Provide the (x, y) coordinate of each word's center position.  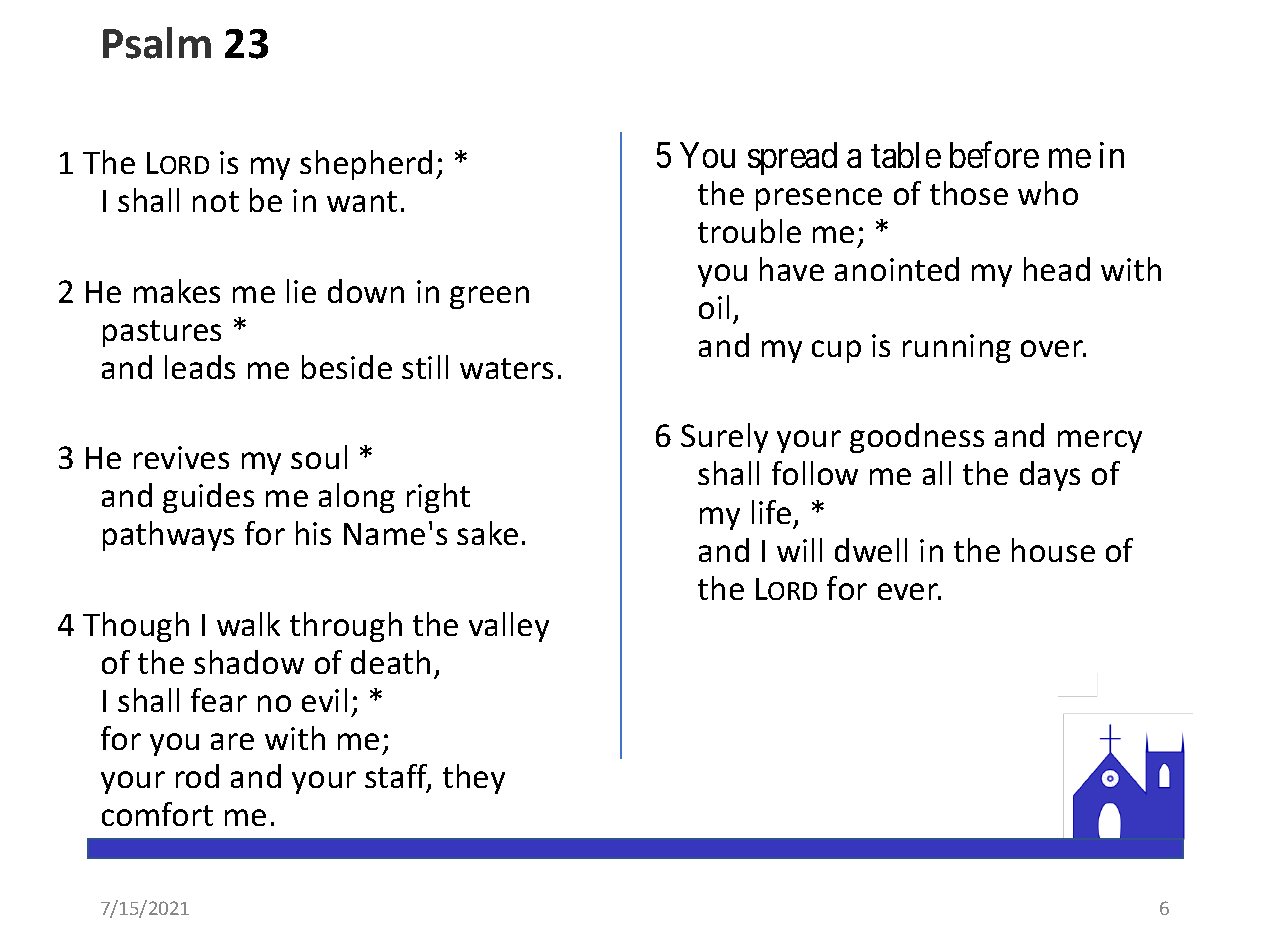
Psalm (157, 43)
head (1057, 269)
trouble (749, 231)
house (1053, 550)
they (474, 779)
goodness (917, 438)
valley (509, 627)
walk (248, 624)
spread (792, 158)
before (994, 155)
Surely (724, 438)
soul (319, 457)
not (216, 201)
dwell (871, 550)
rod (197, 776)
